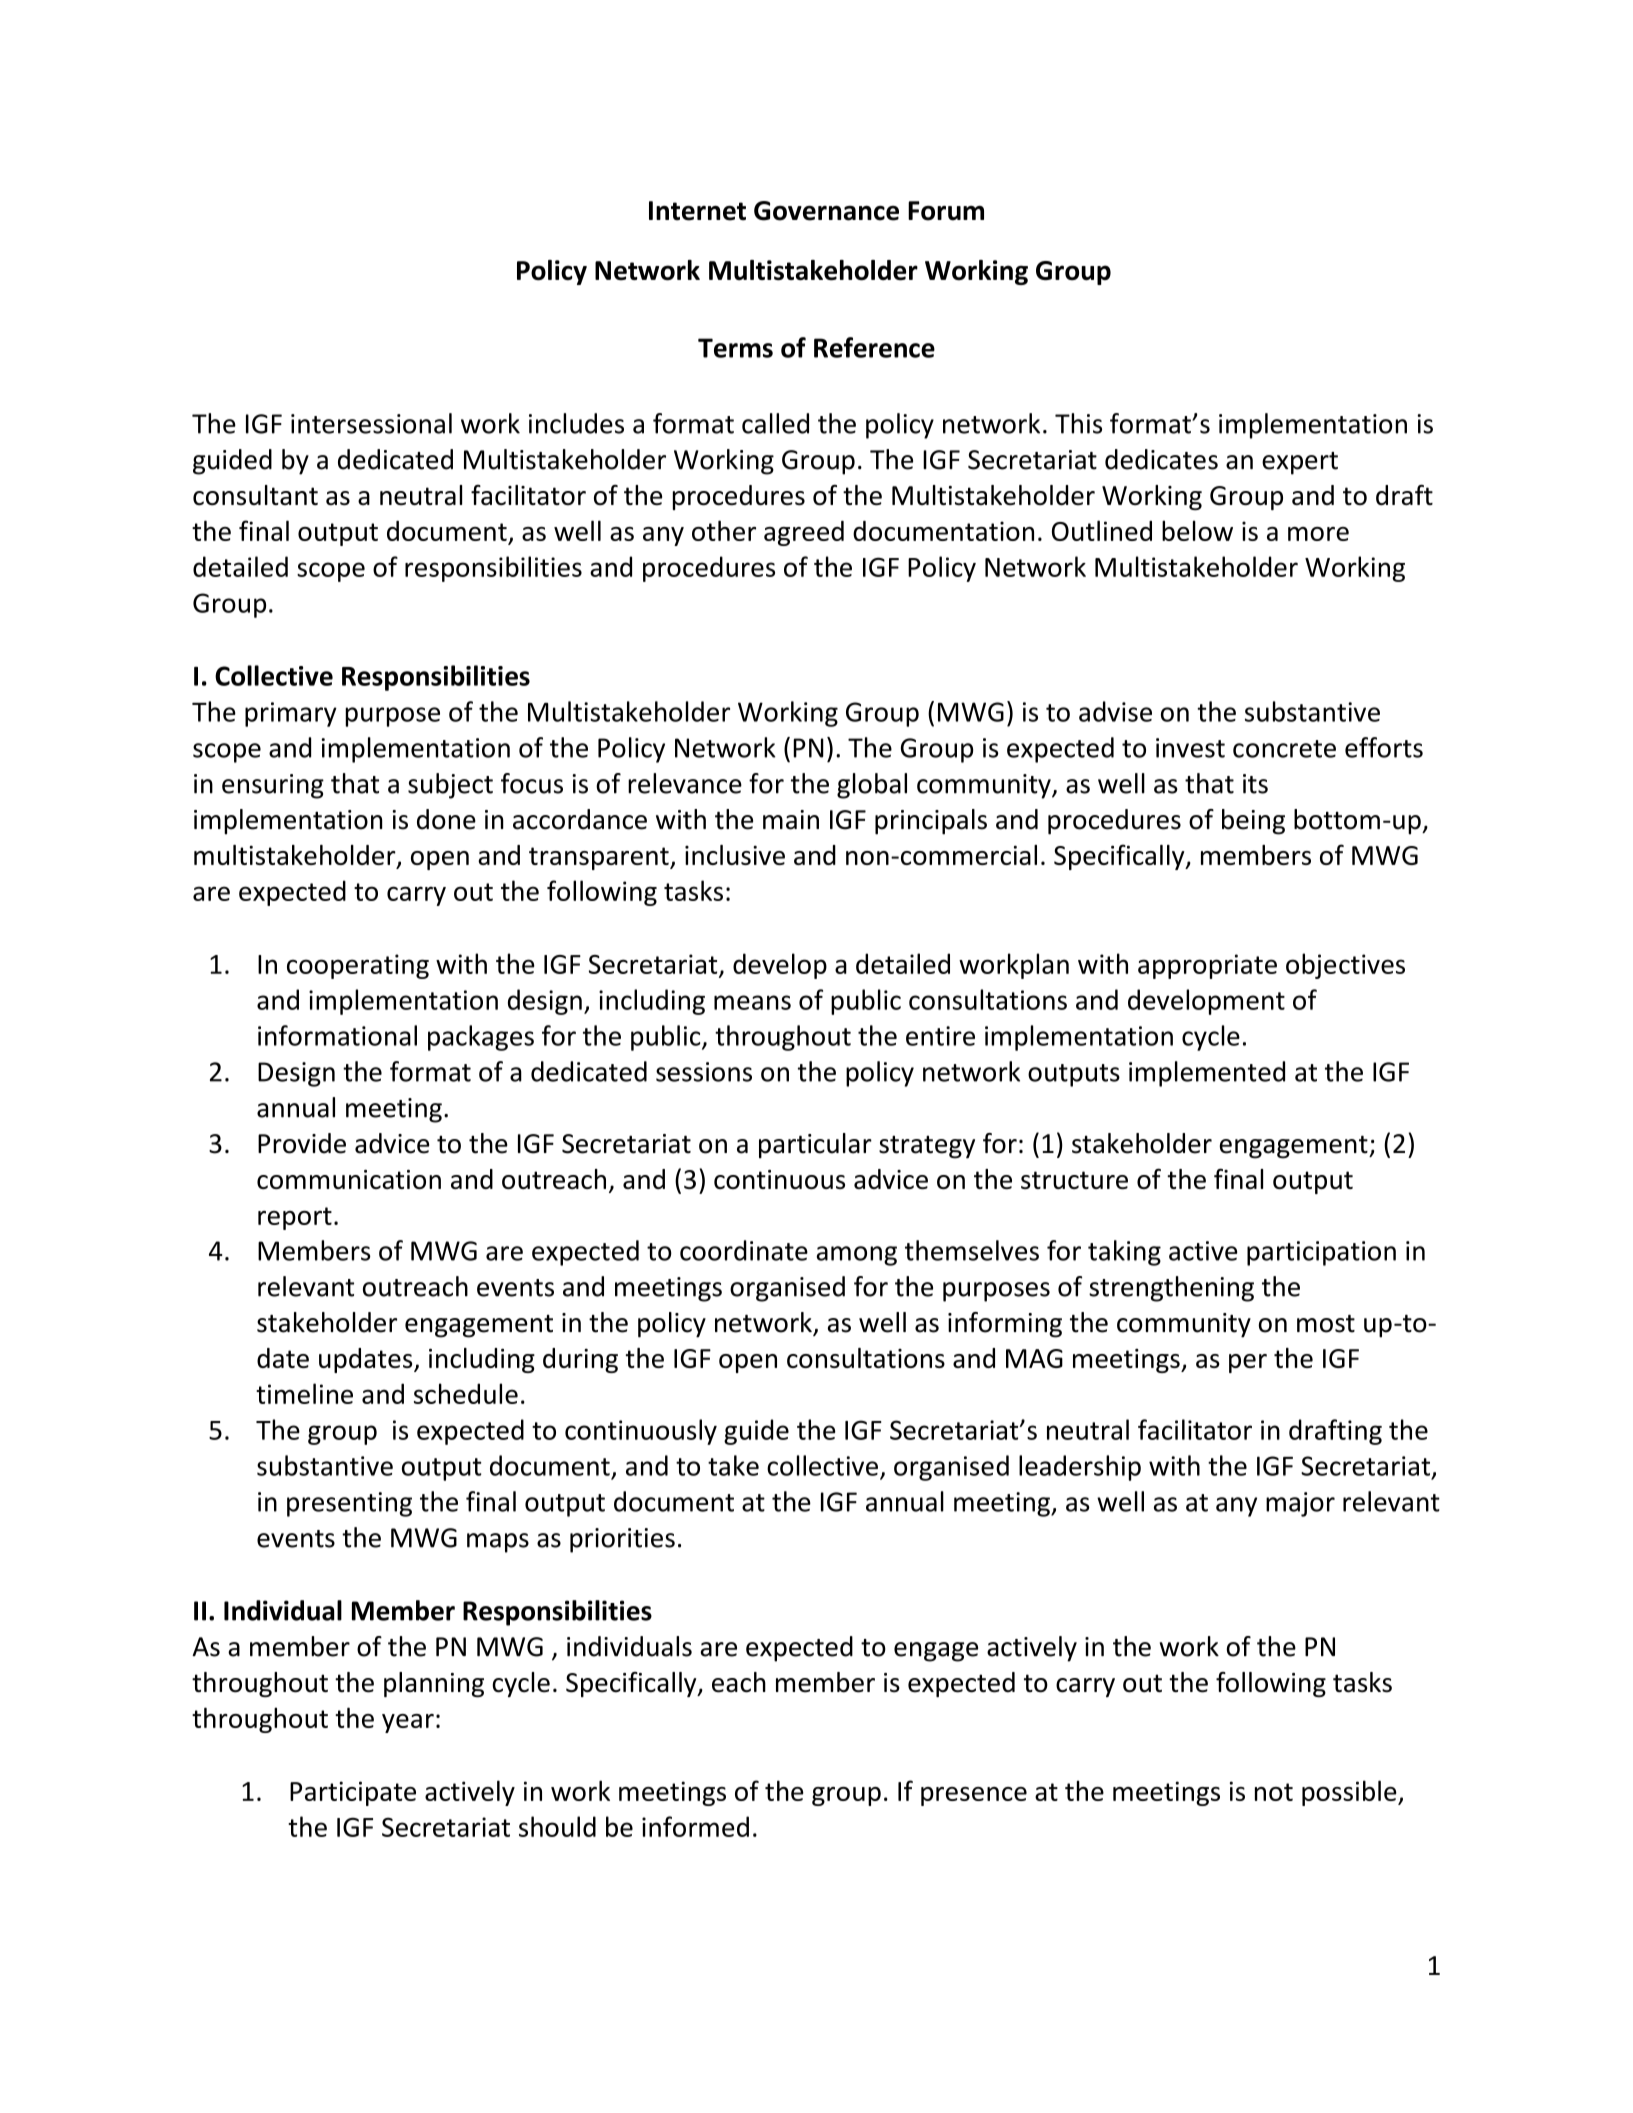 This image has height=2113, width=1633. What do you see at coordinates (576, 423) in the image?
I see `includes` at bounding box center [576, 423].
